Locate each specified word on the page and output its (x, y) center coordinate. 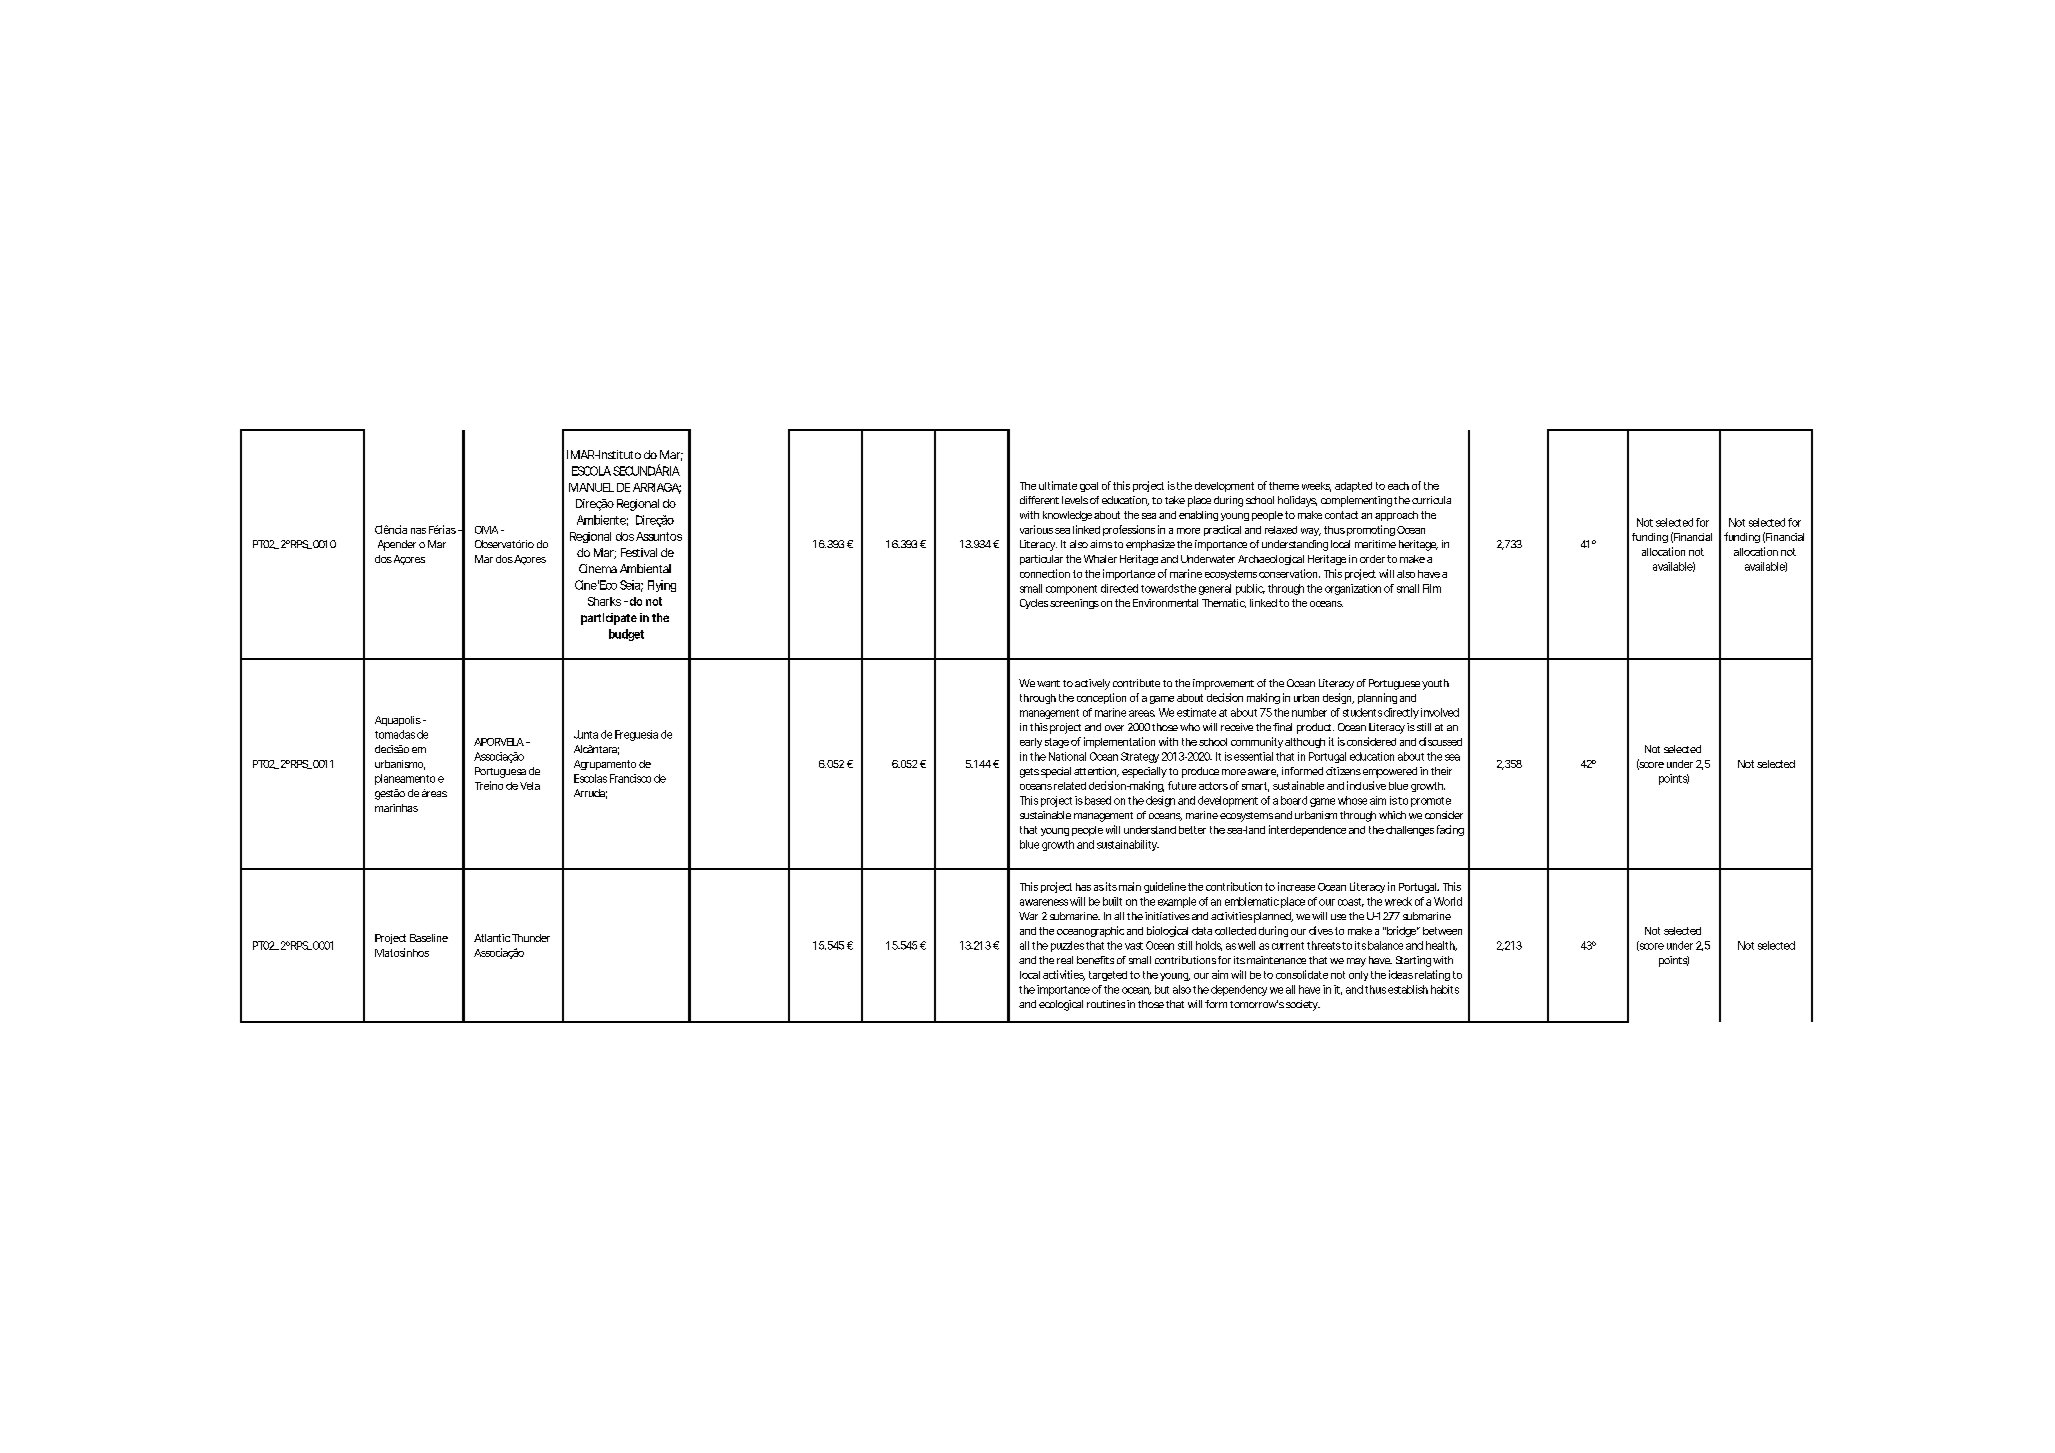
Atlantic (492, 938)
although (1305, 743)
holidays (1297, 501)
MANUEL (591, 487)
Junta (586, 734)
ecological (1061, 1005)
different (1039, 500)
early (1031, 743)
